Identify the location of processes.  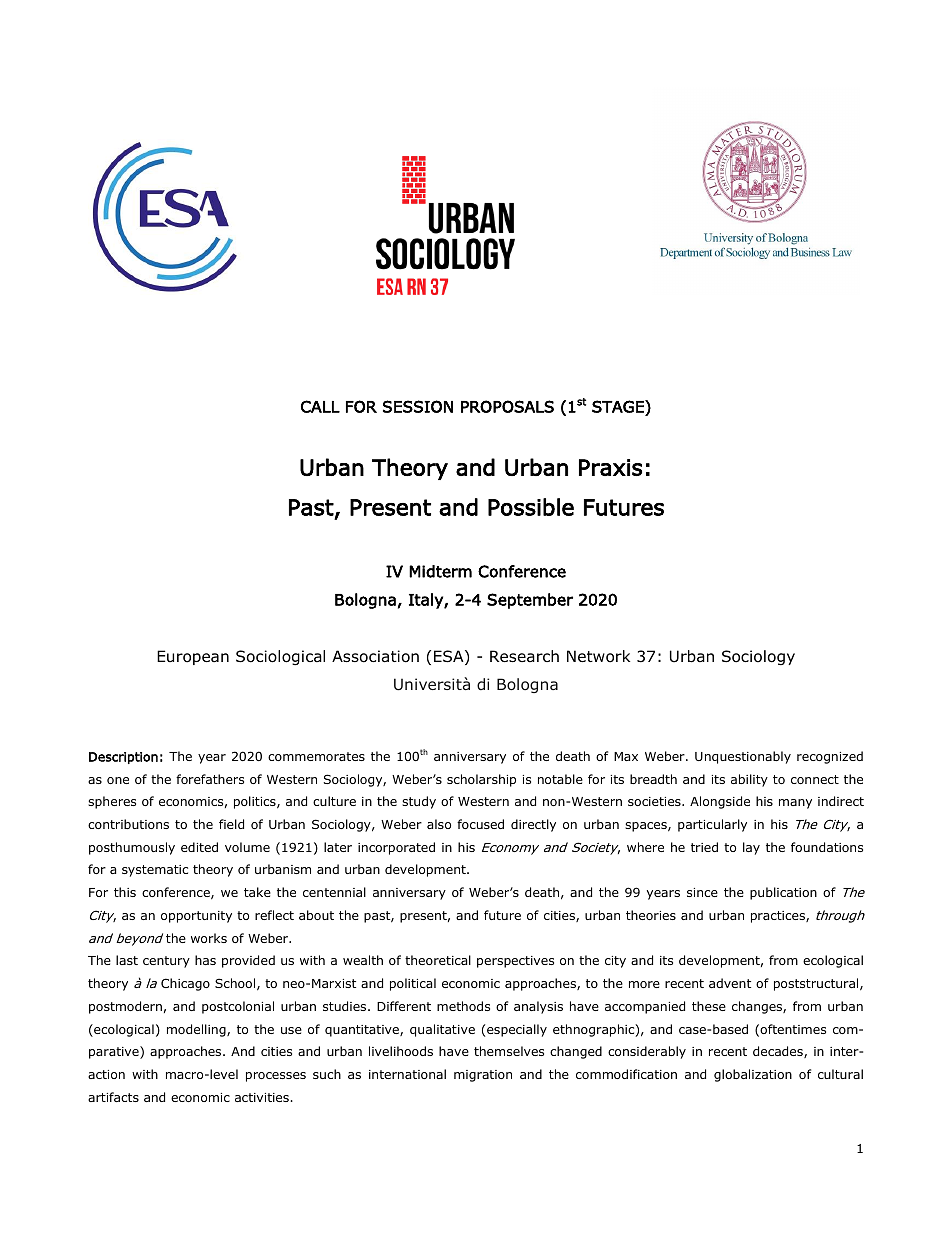
(276, 1077).
